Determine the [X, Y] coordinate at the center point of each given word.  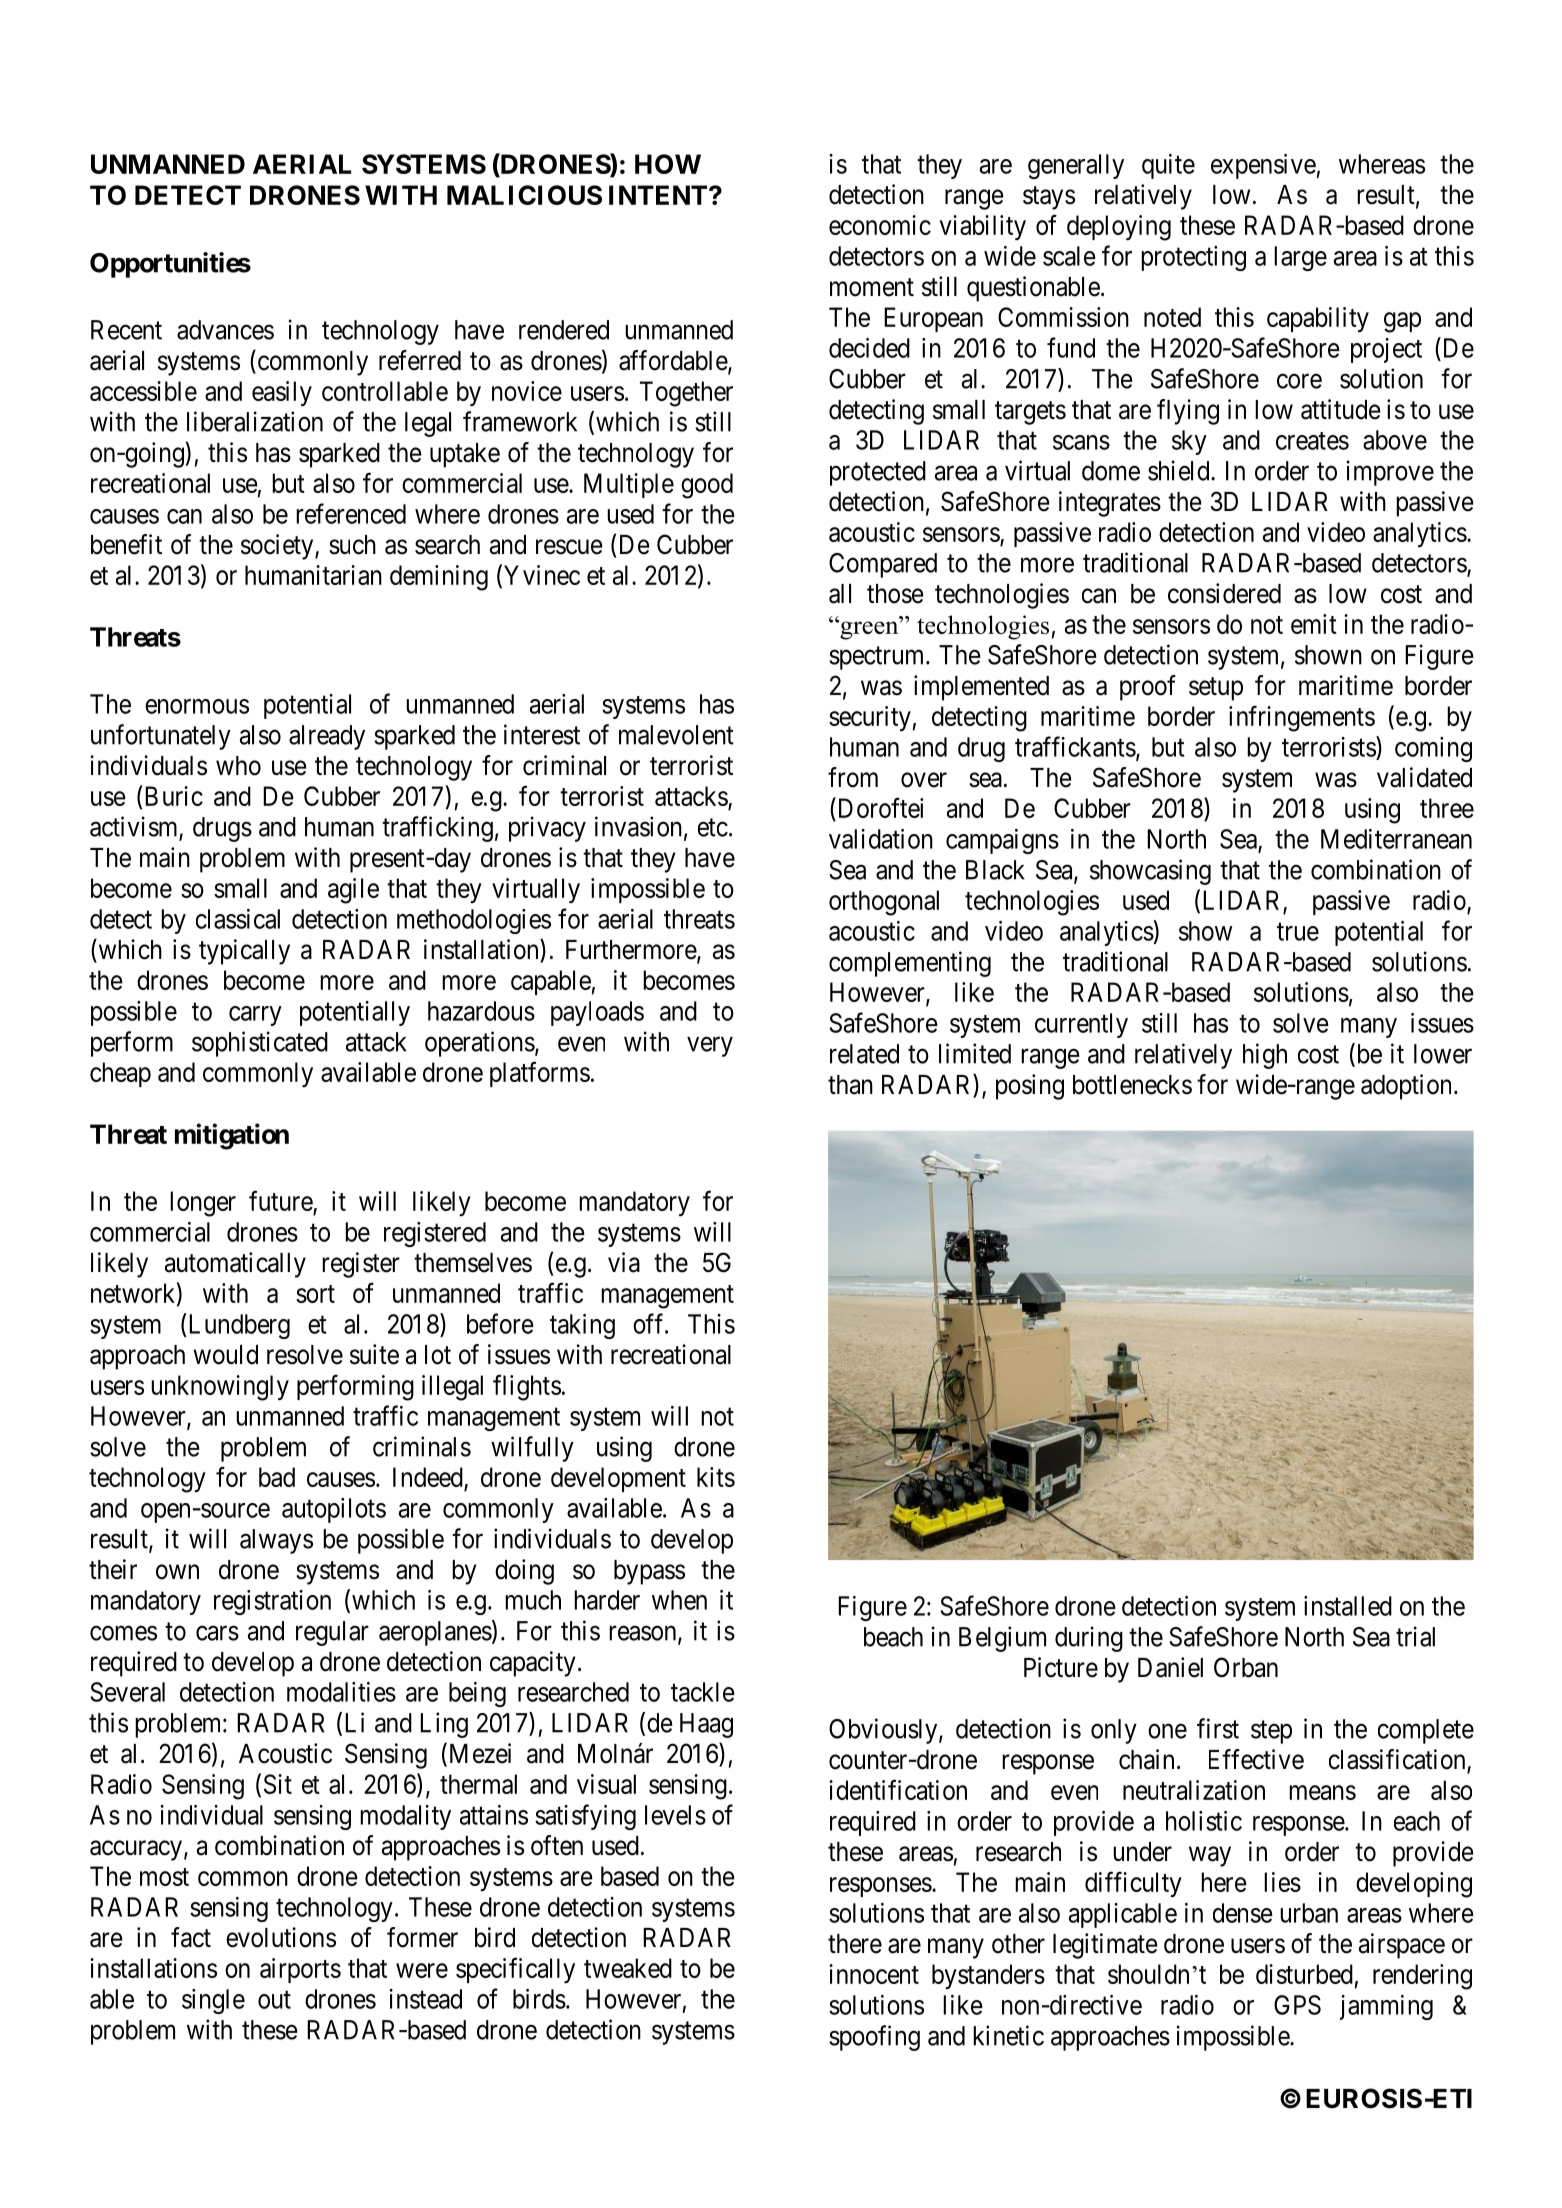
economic [880, 225]
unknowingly [220, 1388]
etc [713, 828]
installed [1348, 1606]
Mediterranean [1396, 839]
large [1300, 258]
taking [582, 1326]
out [274, 2000]
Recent [126, 330]
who [238, 766]
